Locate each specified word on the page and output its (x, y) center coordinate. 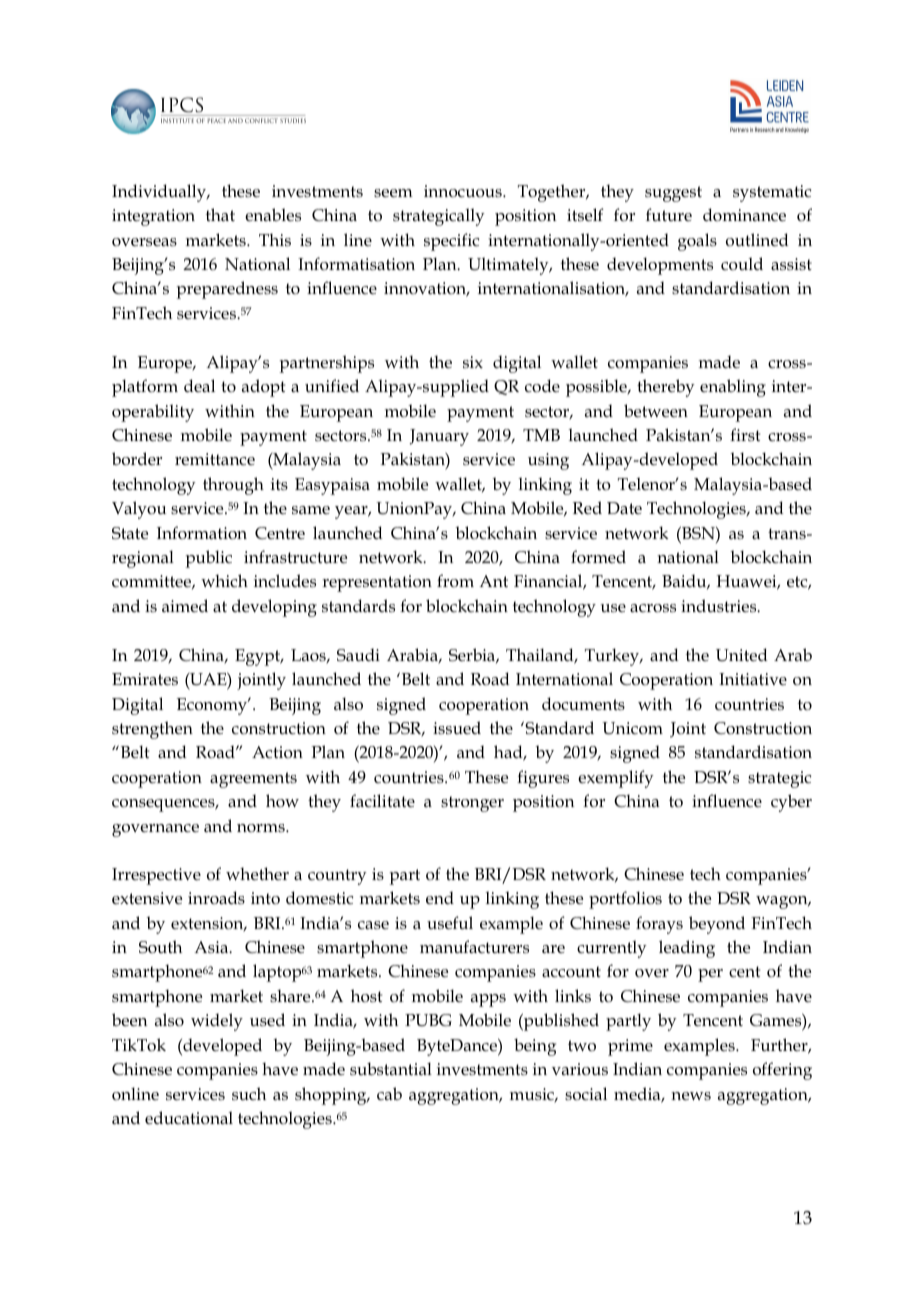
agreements (253, 780)
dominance (744, 215)
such (249, 1094)
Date (624, 508)
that (220, 214)
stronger (472, 804)
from (455, 580)
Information (202, 533)
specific (451, 242)
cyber (791, 803)
